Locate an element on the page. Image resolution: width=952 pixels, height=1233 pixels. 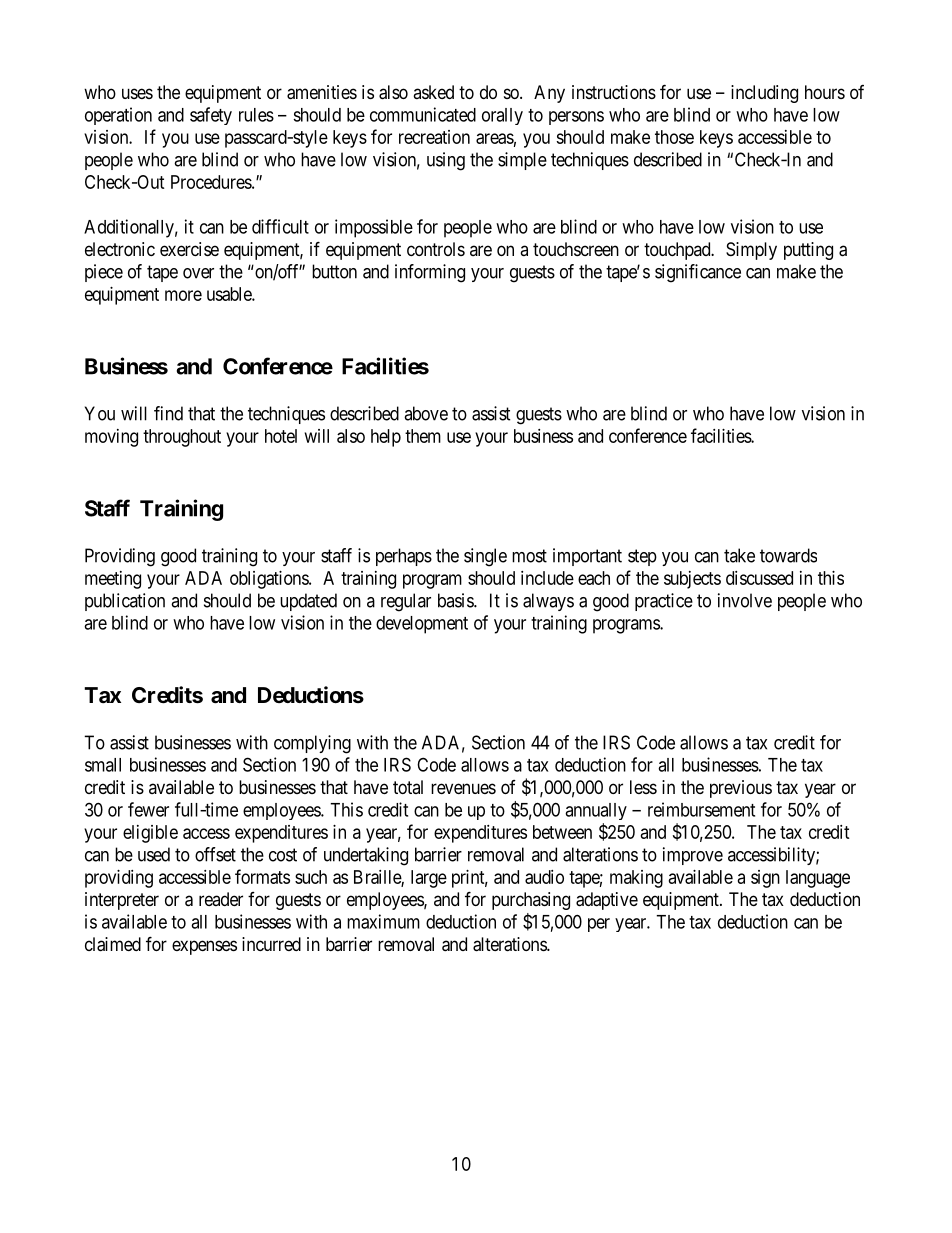
single is located at coordinates (485, 557).
